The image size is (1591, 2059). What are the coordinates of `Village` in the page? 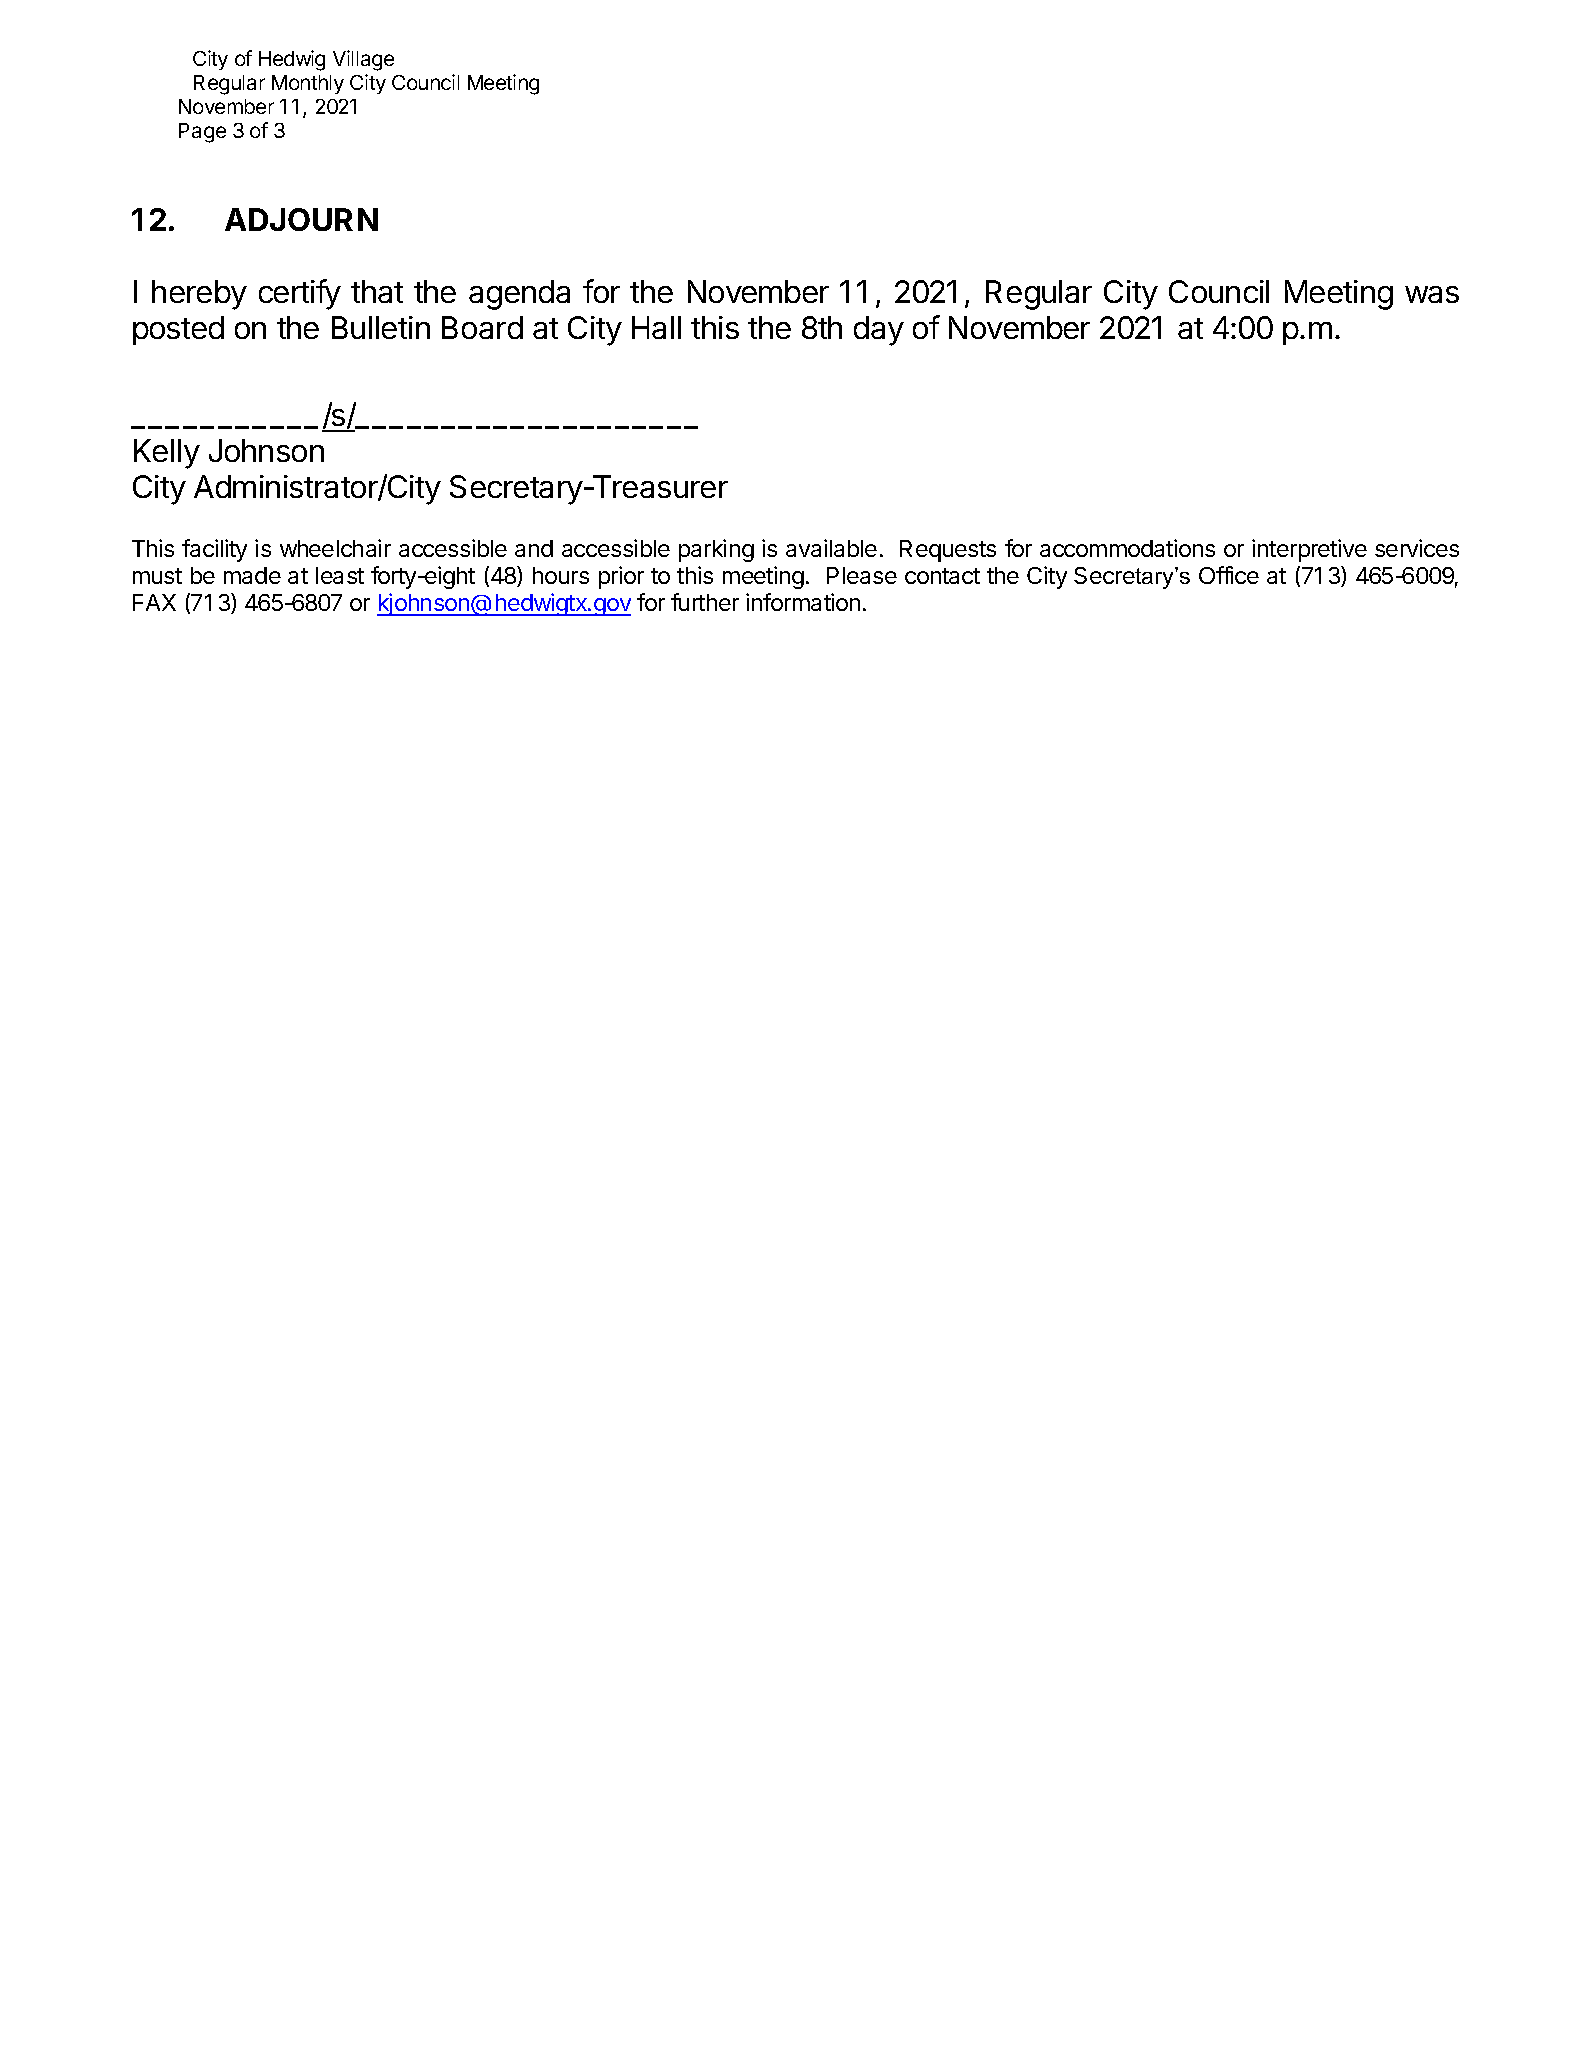 It's located at (363, 60).
